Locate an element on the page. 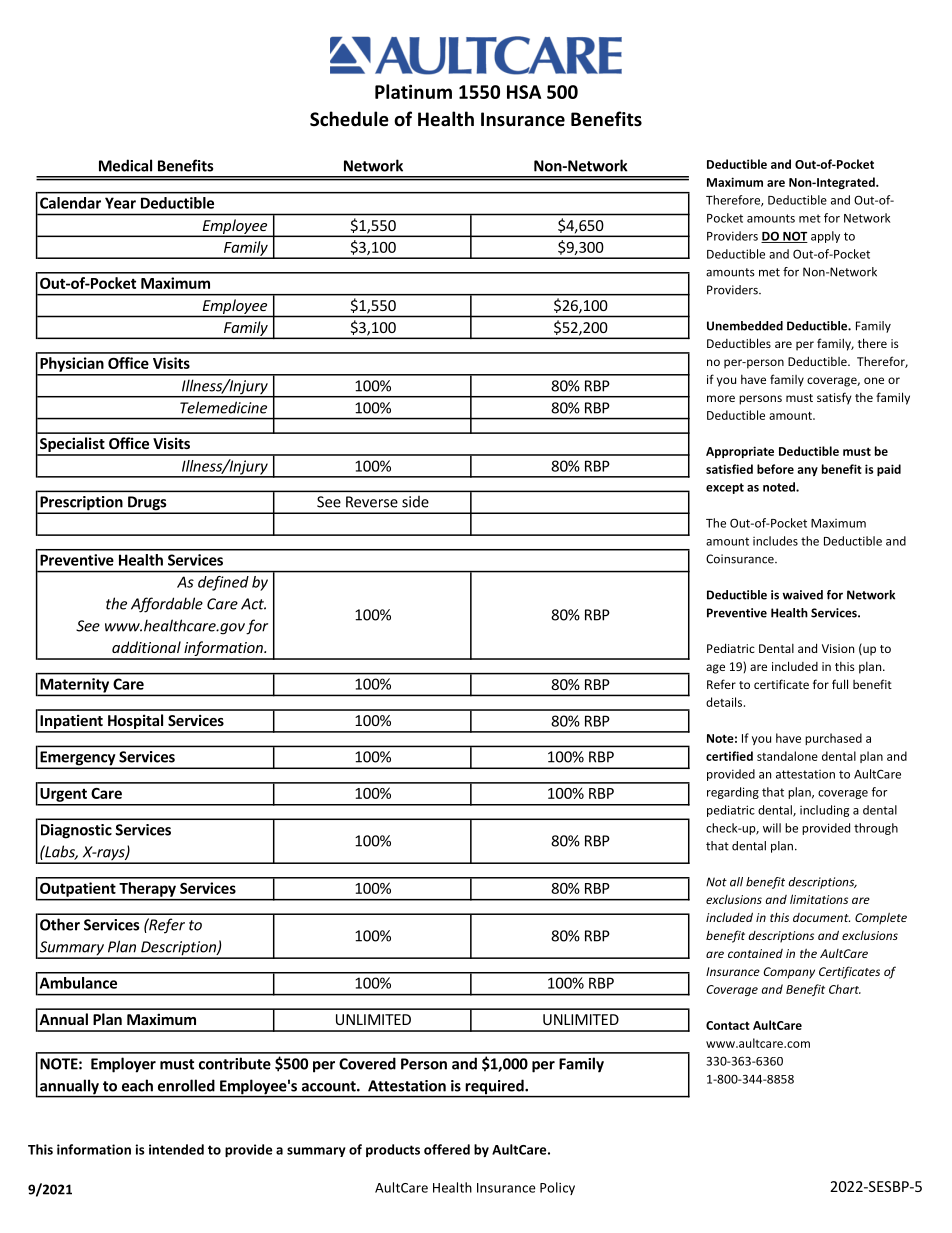  apply is located at coordinates (825, 237).
